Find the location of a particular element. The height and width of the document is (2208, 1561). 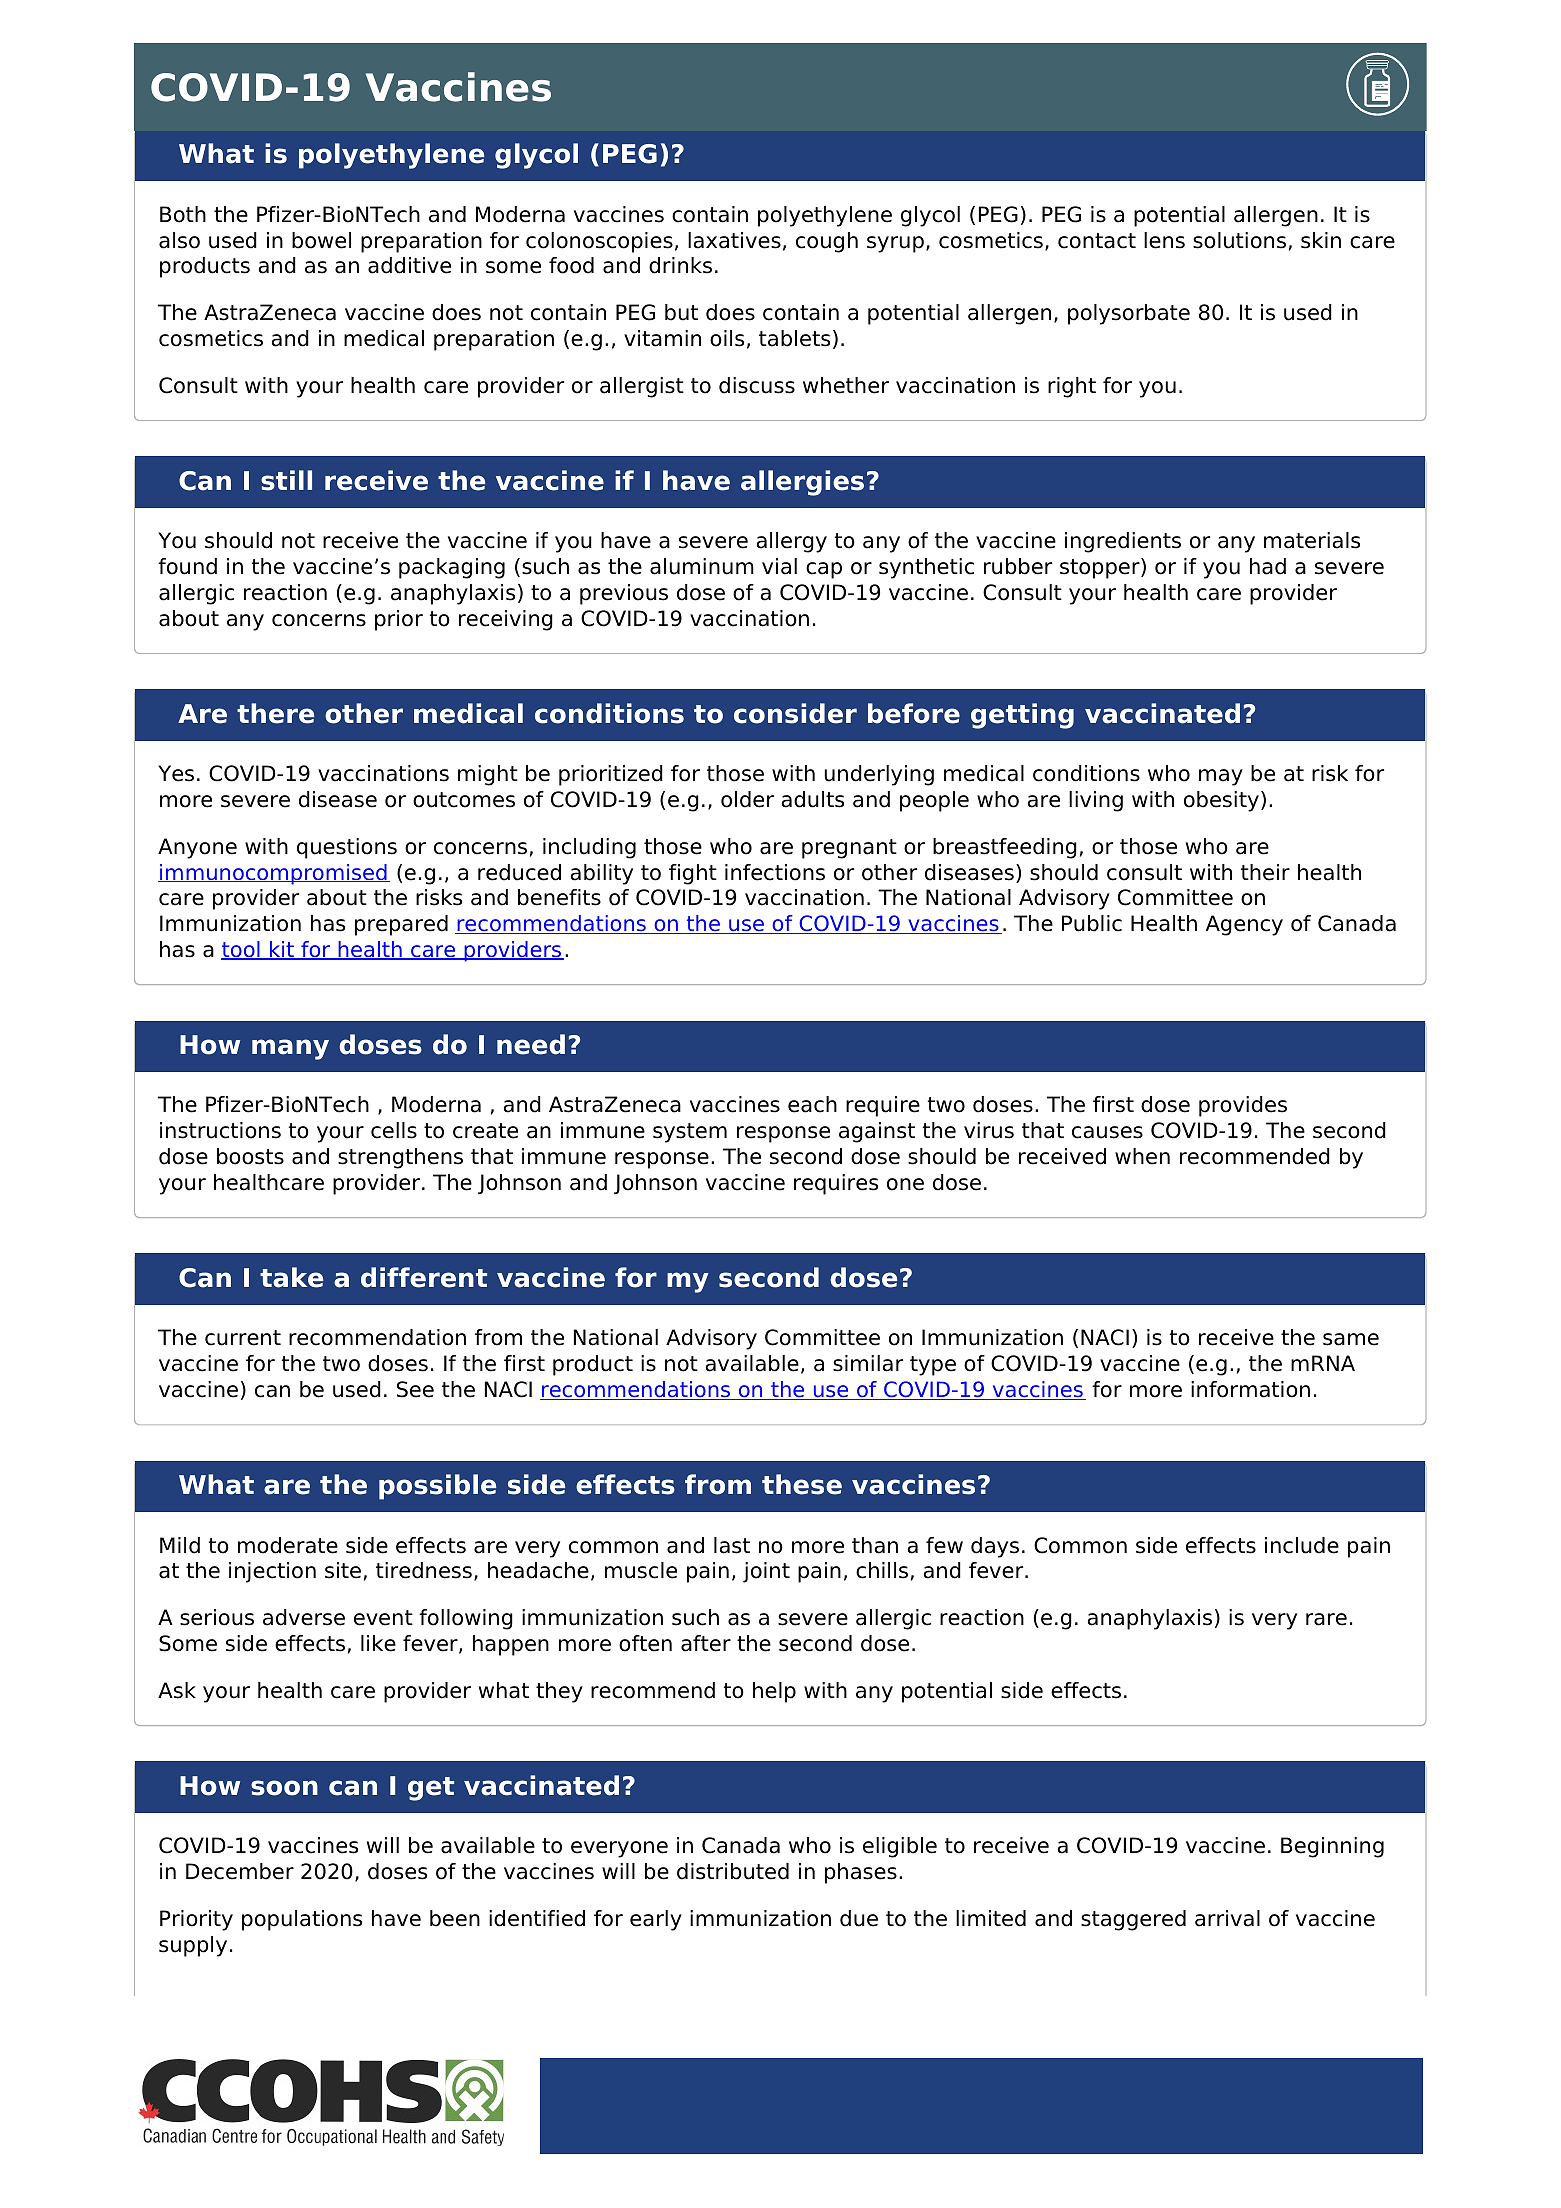

populations is located at coordinates (302, 1920).
